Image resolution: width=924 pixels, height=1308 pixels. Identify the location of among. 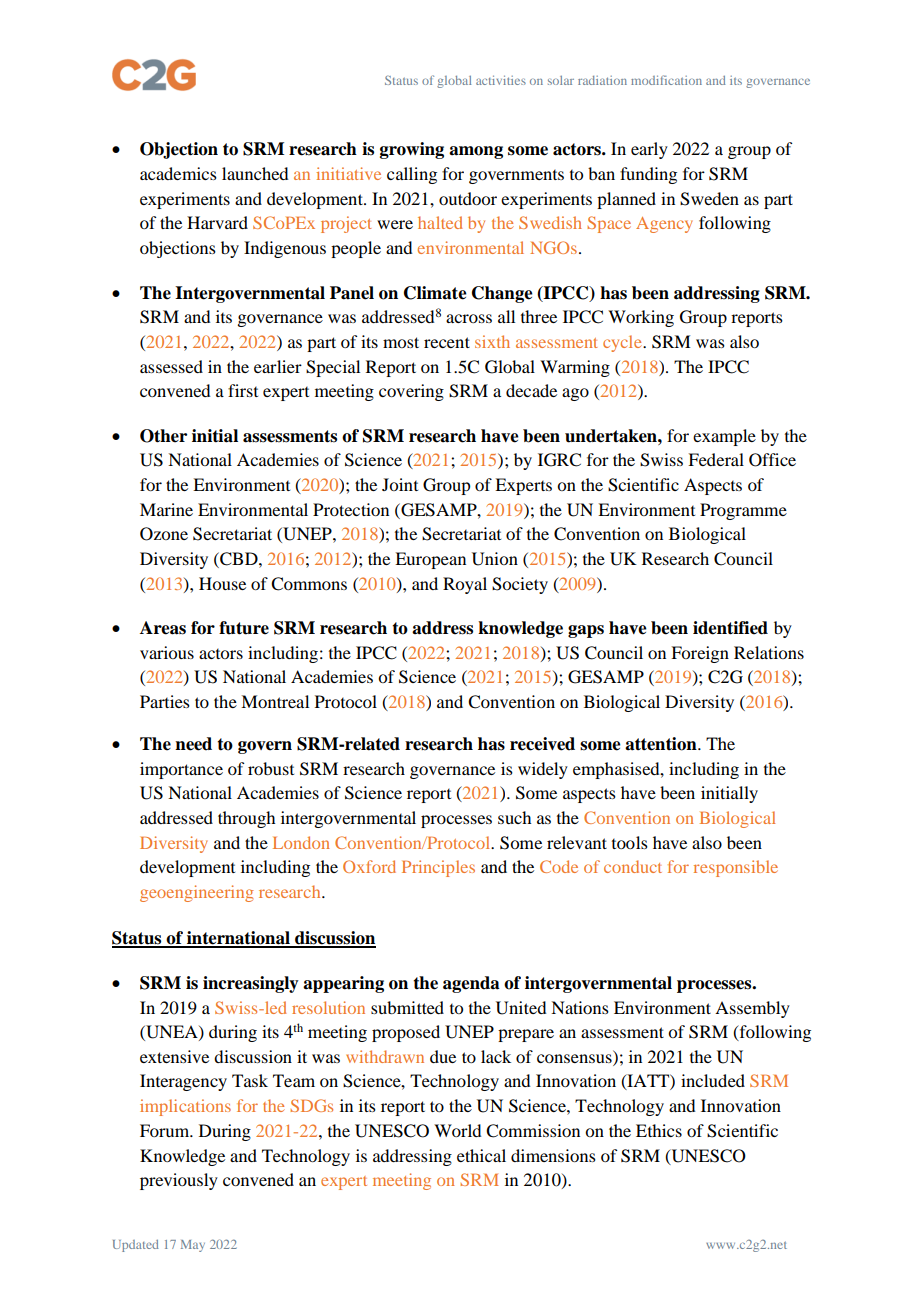
(476, 152).
